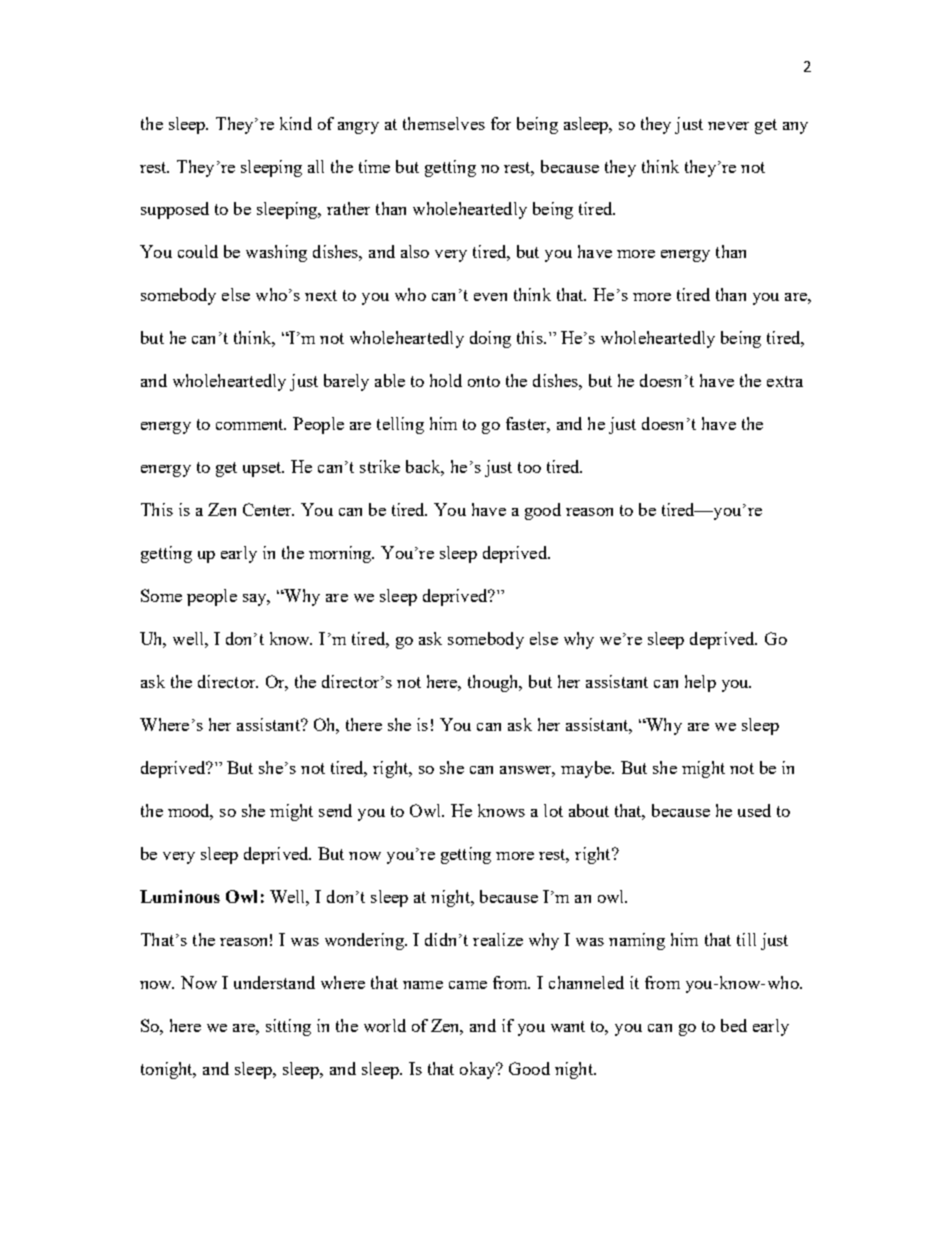 The height and width of the document is (1233, 952). What do you see at coordinates (700, 683) in the document?
I see `help` at bounding box center [700, 683].
